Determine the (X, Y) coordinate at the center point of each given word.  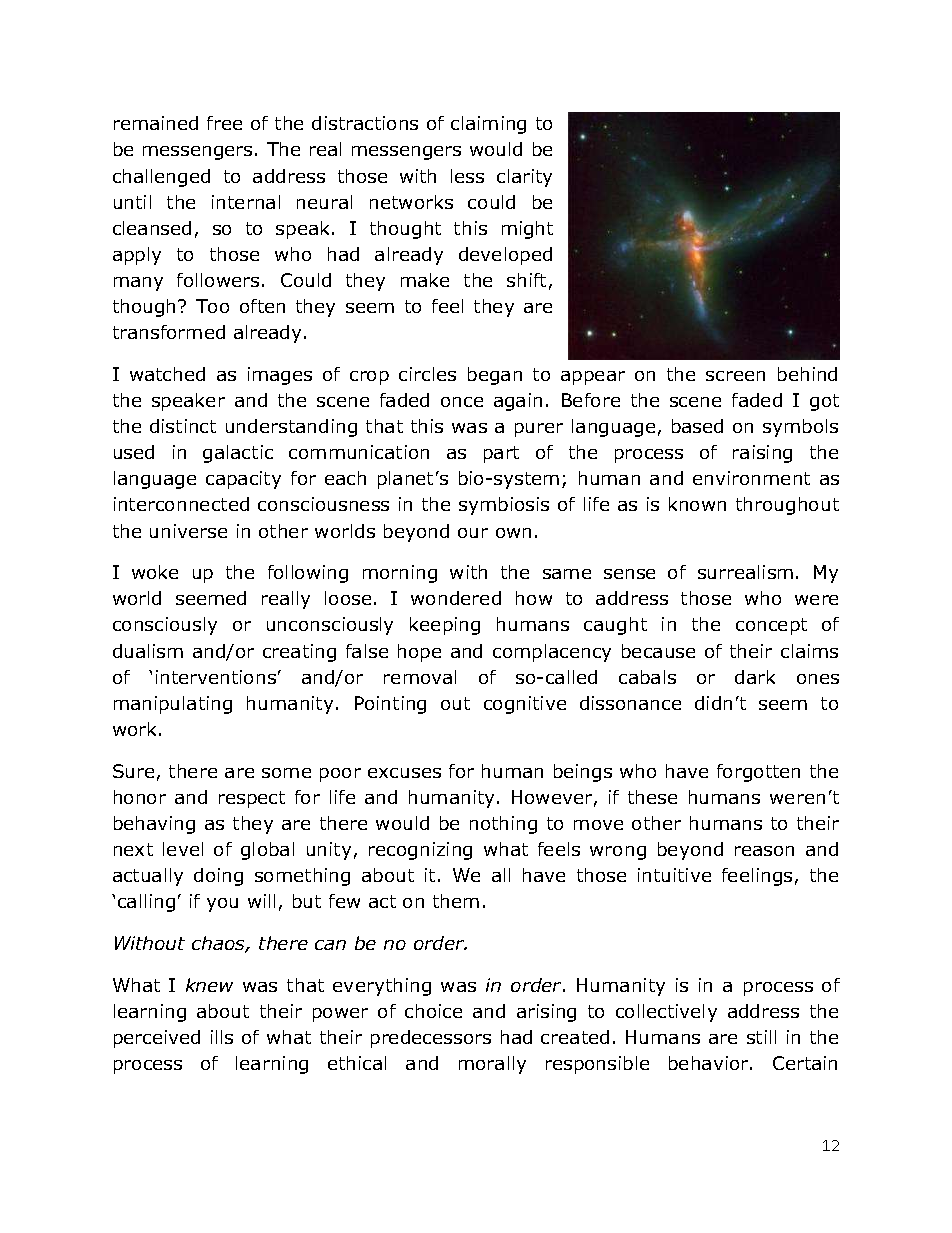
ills (222, 1037)
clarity (524, 178)
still (761, 1037)
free (224, 123)
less (467, 176)
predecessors (431, 1039)
